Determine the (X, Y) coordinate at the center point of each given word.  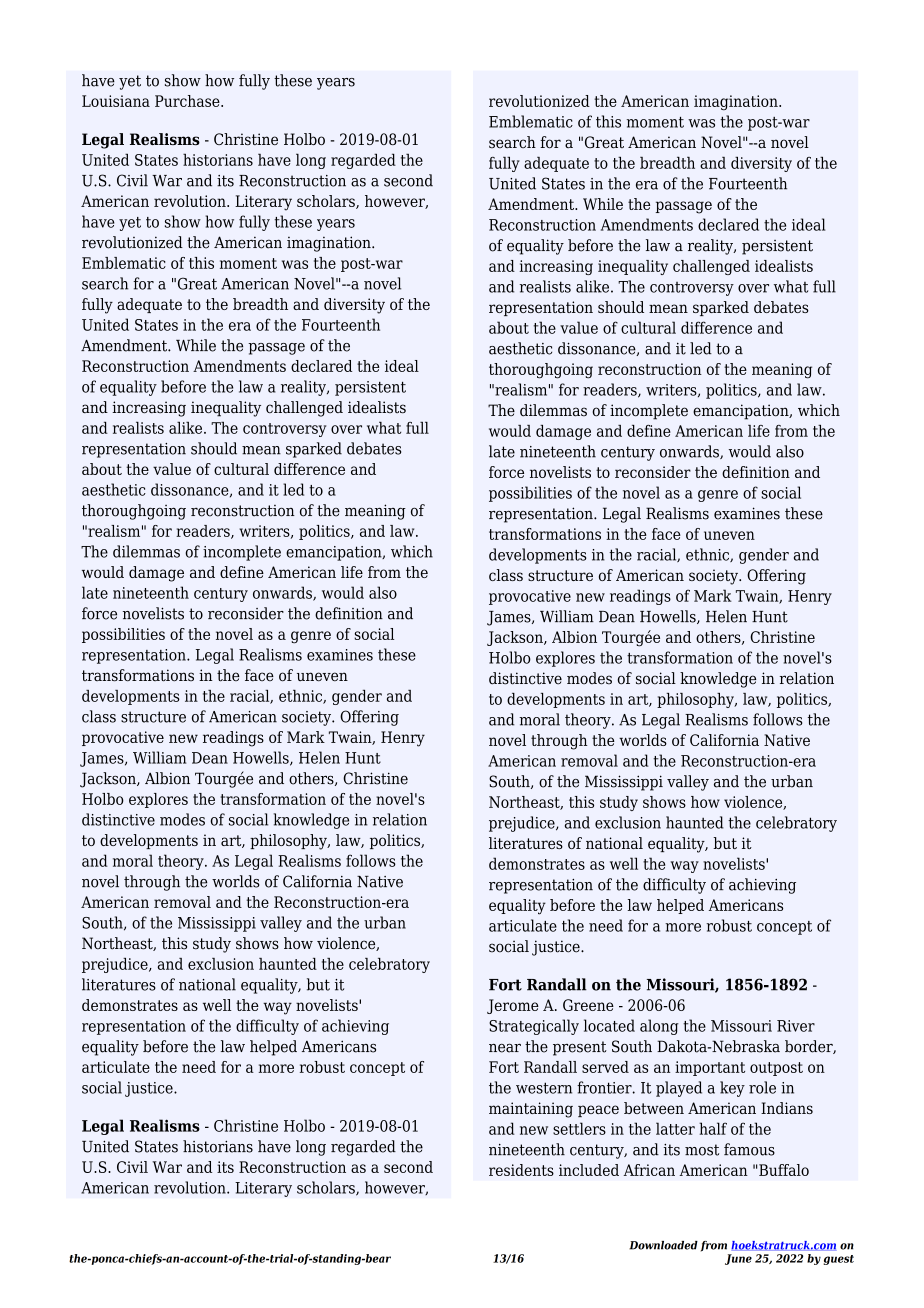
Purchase (188, 101)
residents (521, 1170)
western (544, 1088)
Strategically (534, 1027)
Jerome (513, 1006)
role (762, 1087)
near (505, 1048)
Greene (588, 1005)
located (609, 1025)
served (605, 1067)
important (710, 1068)
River (796, 1026)
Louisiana (116, 101)
